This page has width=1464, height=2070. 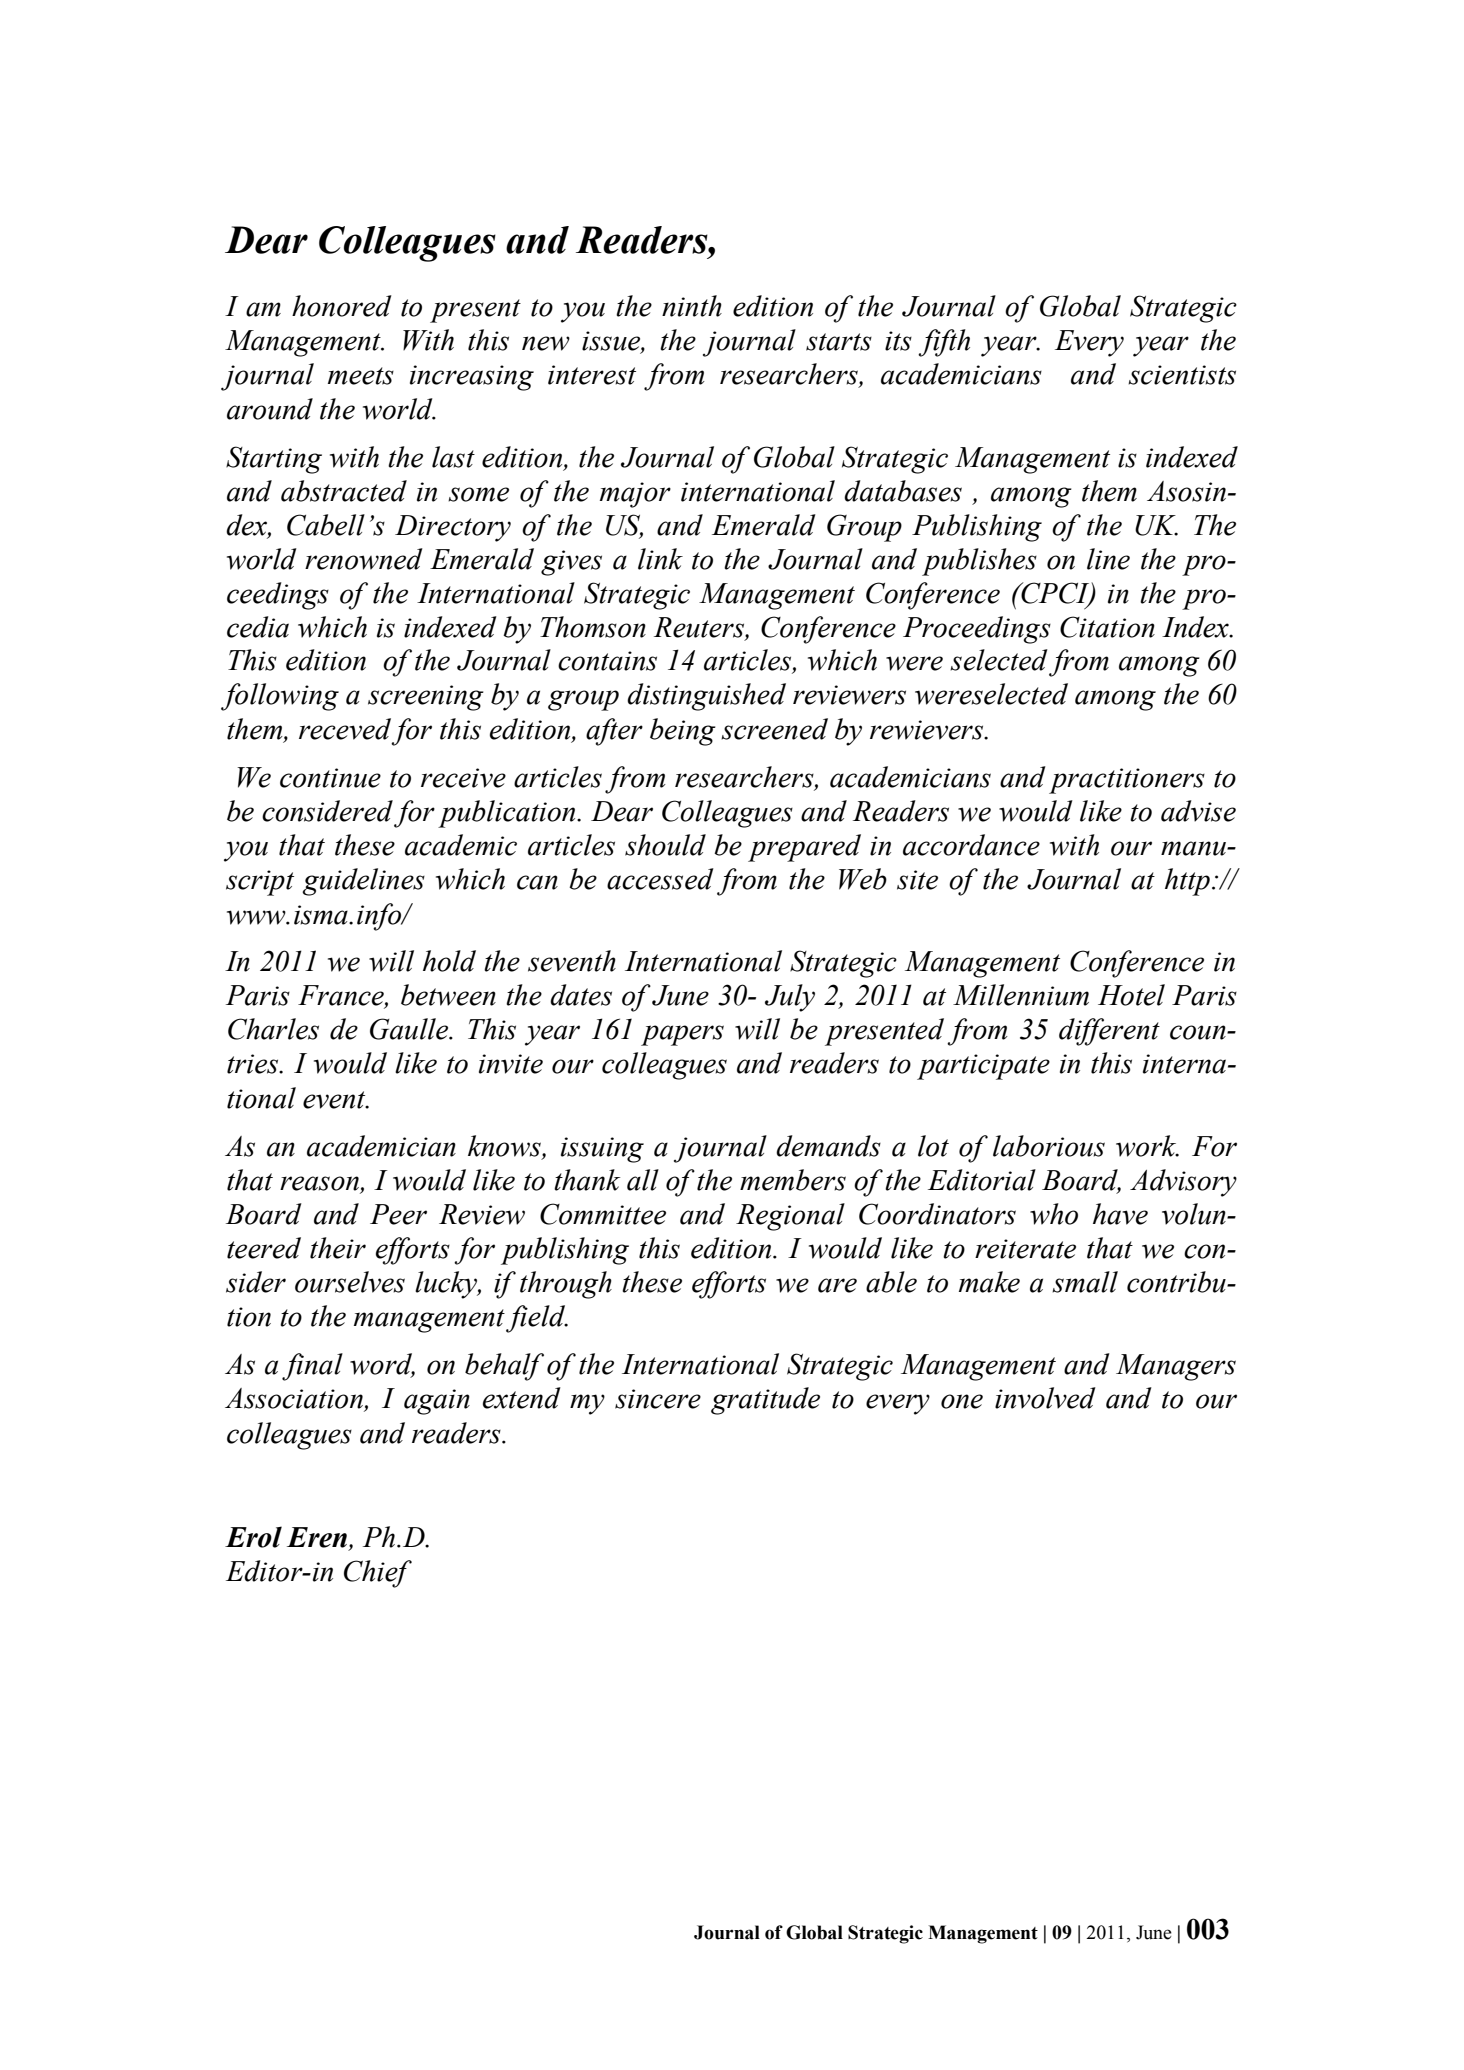 What do you see at coordinates (1187, 882) in the page?
I see `http` at bounding box center [1187, 882].
